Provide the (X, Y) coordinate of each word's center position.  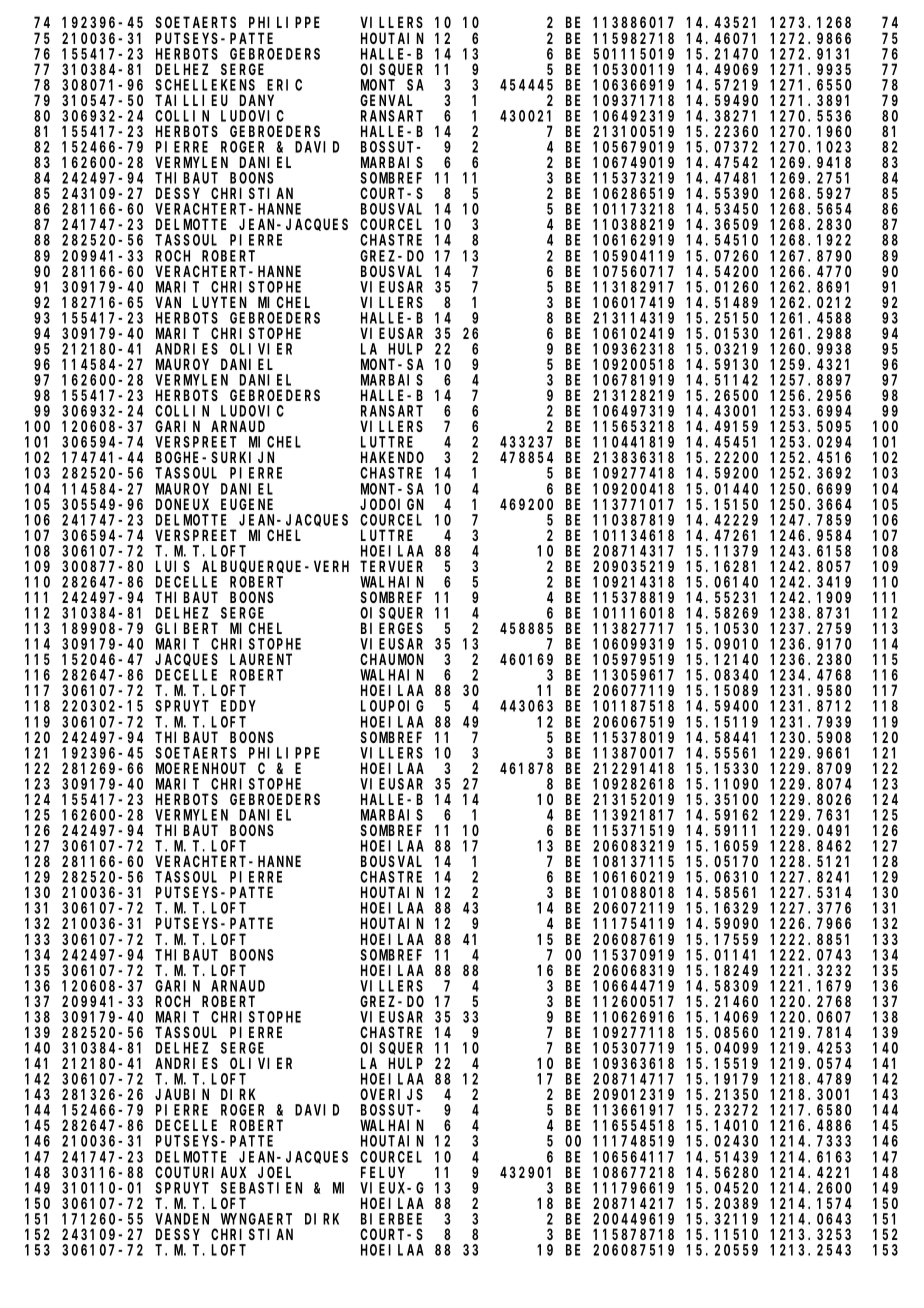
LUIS (173, 566)
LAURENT (261, 659)
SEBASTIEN (261, 1188)
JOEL (274, 1172)
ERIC (284, 85)
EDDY (238, 706)
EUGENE (247, 504)
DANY (256, 100)
